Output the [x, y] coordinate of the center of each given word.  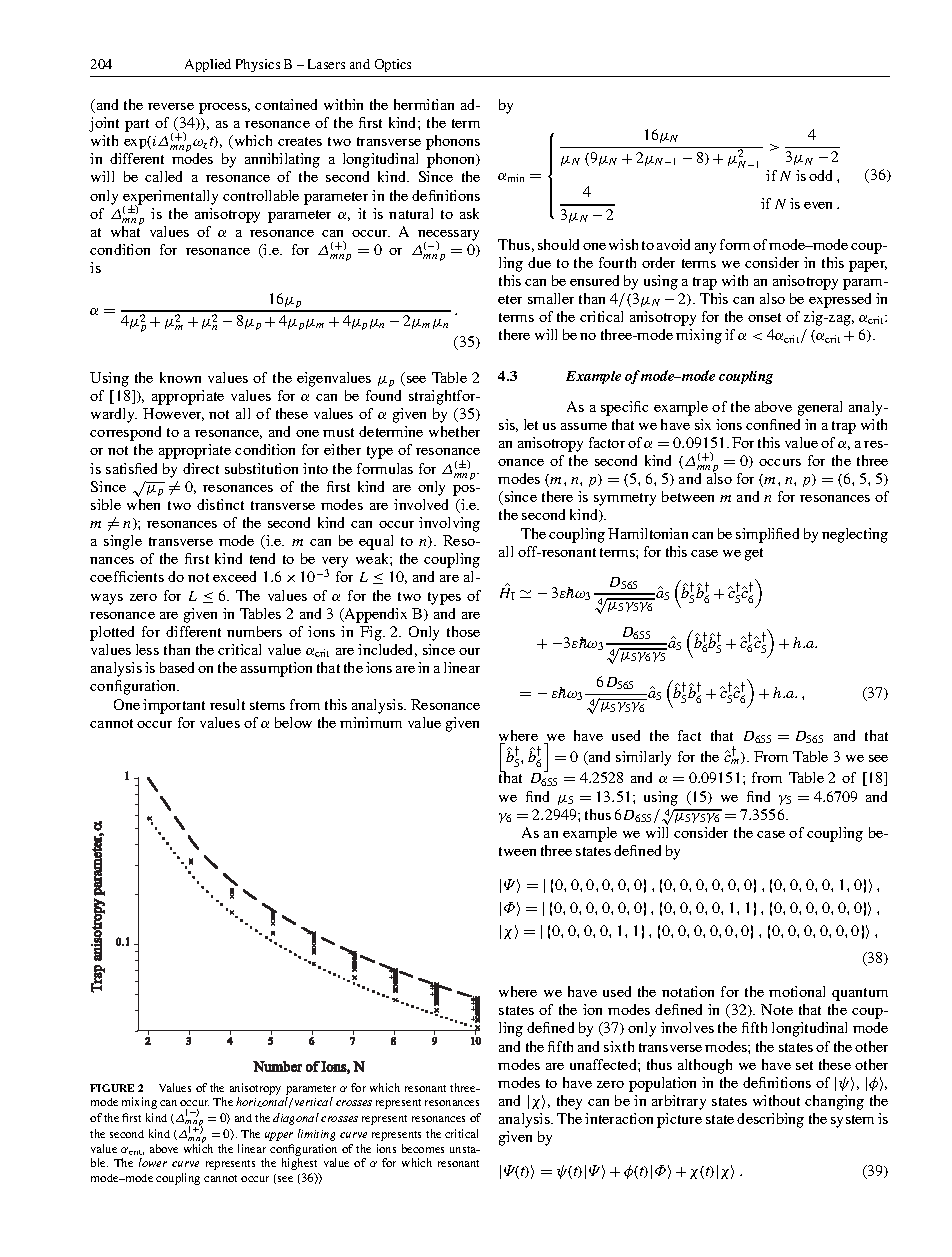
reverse [171, 106]
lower [153, 1162]
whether [454, 431]
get [754, 554]
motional [797, 991]
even [818, 205]
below [293, 722]
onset [764, 317]
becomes [423, 1148]
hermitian [424, 104]
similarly [643, 758]
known [180, 377]
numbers [254, 631]
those [463, 631]
